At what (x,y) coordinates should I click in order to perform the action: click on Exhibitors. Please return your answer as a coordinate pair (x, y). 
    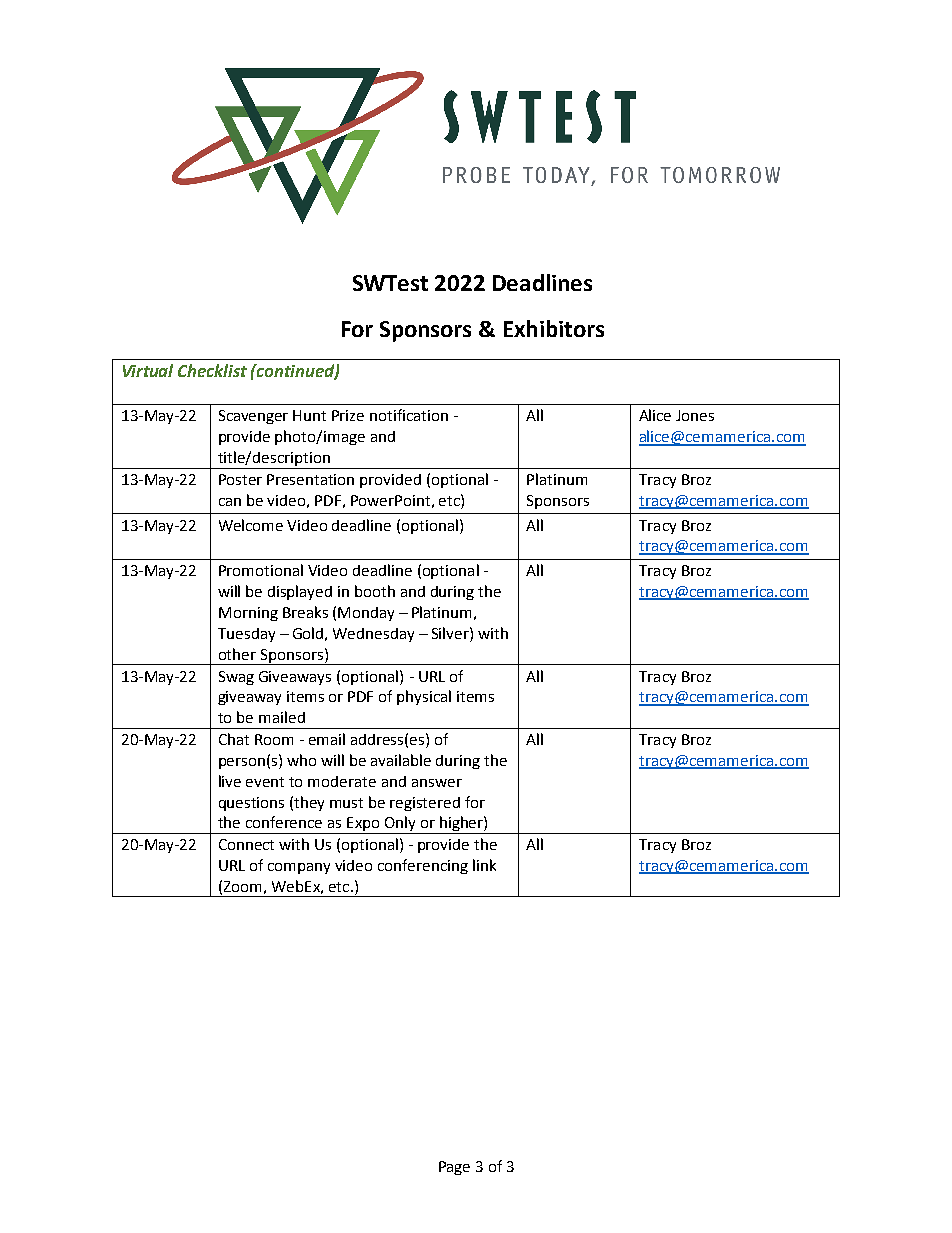
    Looking at the image, I should click on (554, 328).
